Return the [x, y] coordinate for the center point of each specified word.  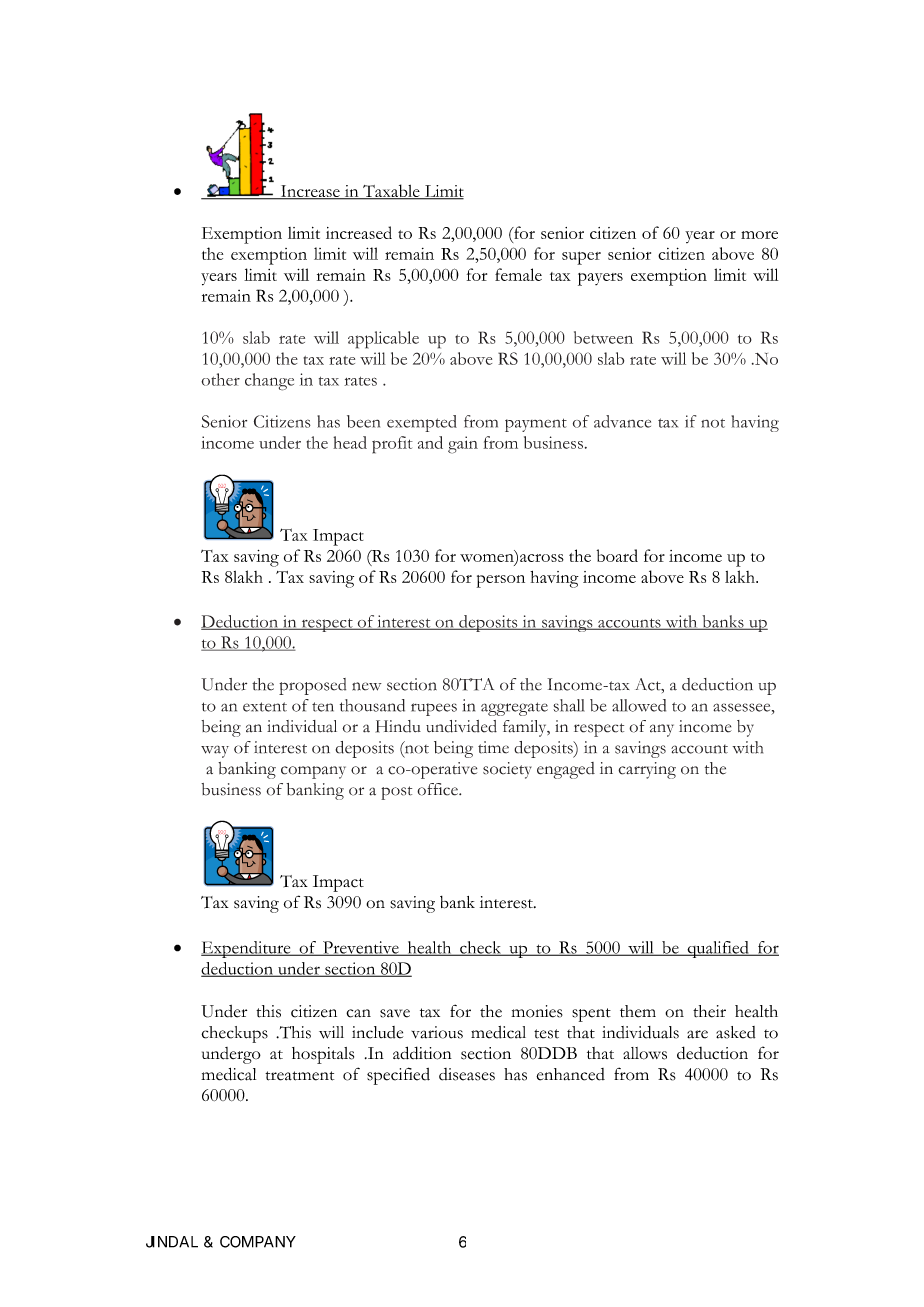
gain [463, 445]
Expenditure [247, 949]
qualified [718, 949]
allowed [639, 705]
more [759, 235]
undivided [461, 726]
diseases [467, 1074]
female [518, 274]
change [269, 382]
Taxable [391, 192]
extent [265, 707]
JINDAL [172, 1242]
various [437, 1032]
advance [622, 421]
